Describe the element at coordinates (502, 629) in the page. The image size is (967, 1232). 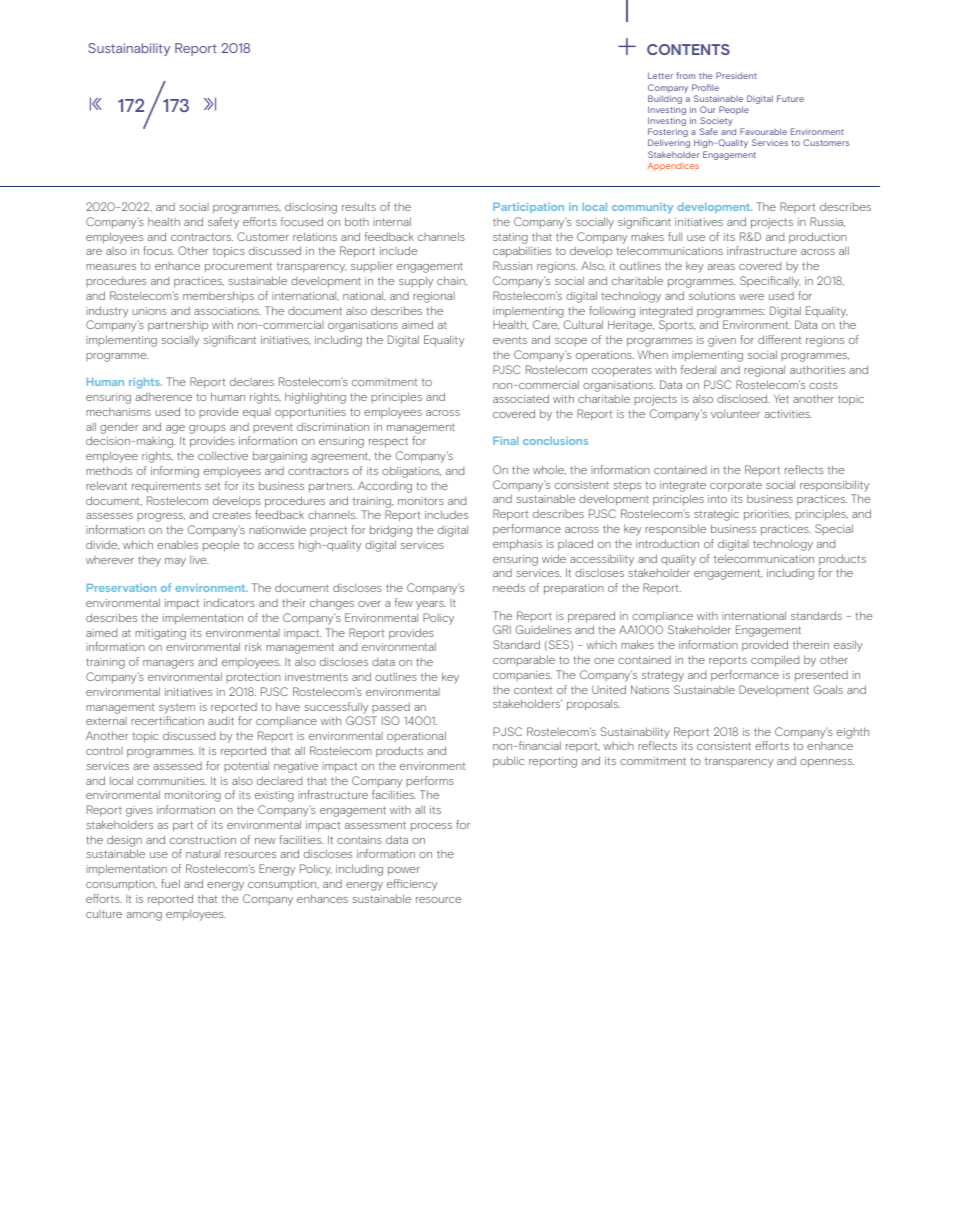
I see `GRI` at that location.
